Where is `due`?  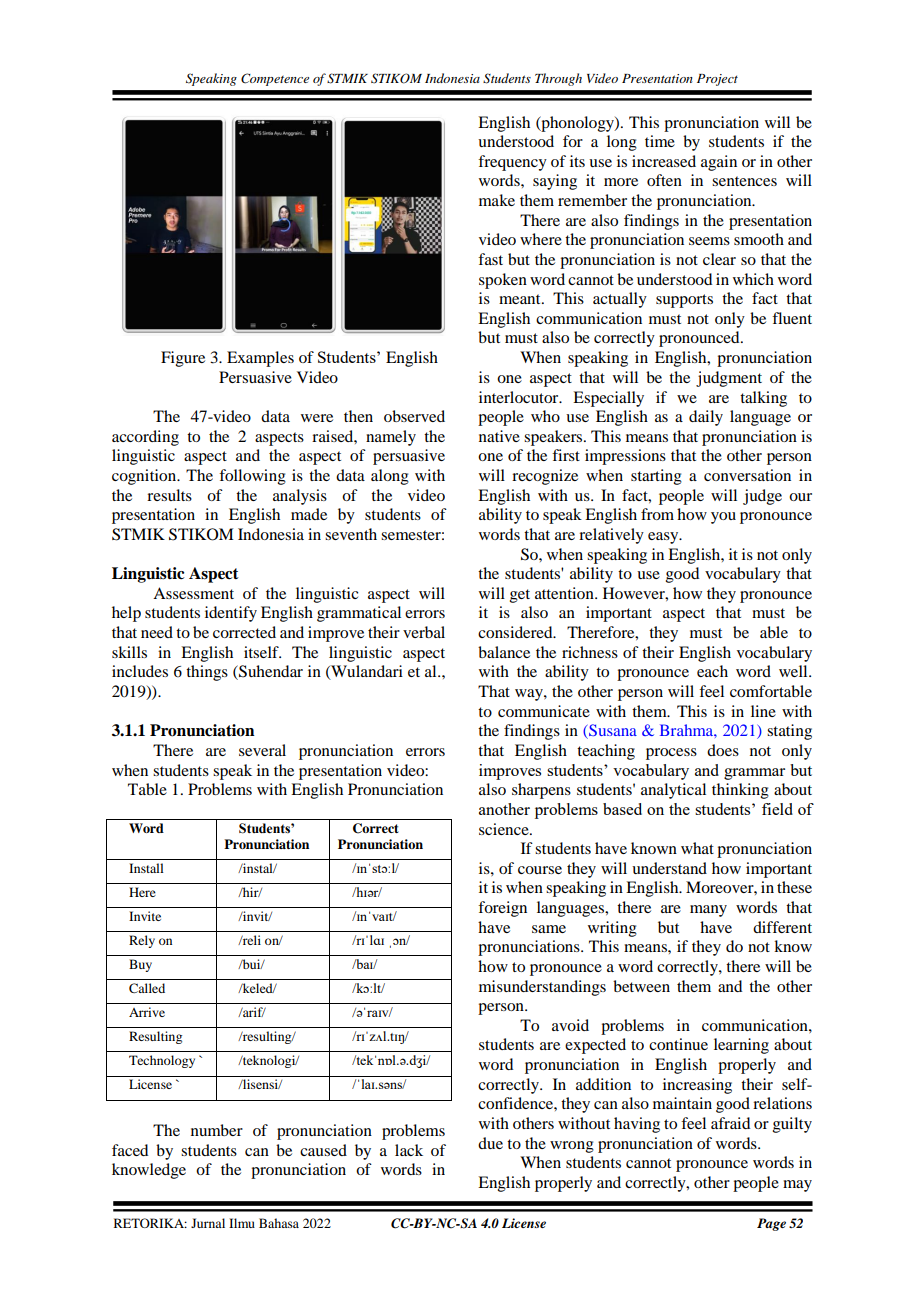 due is located at coordinates (490, 1143).
